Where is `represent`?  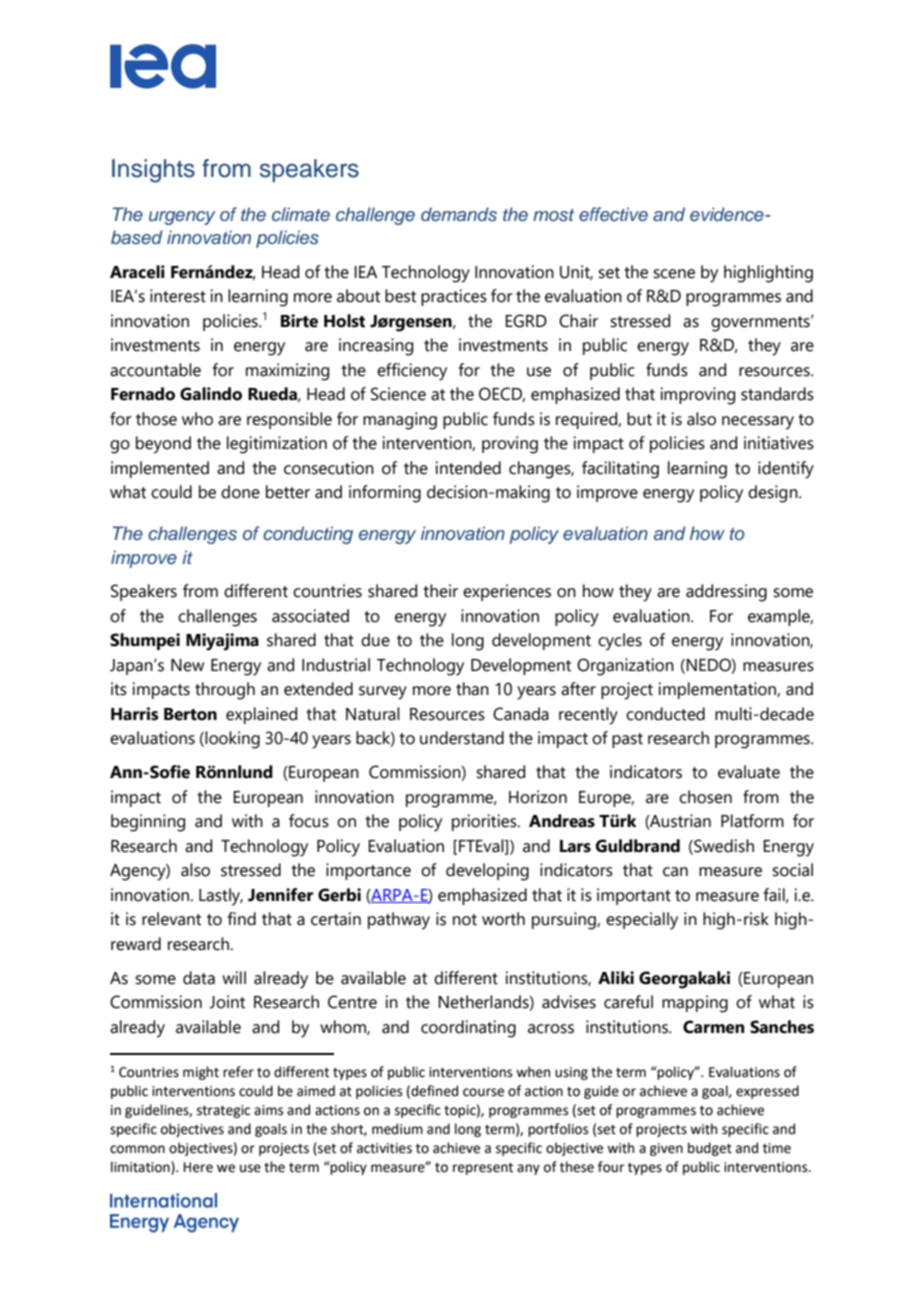 represent is located at coordinates (483, 1169).
